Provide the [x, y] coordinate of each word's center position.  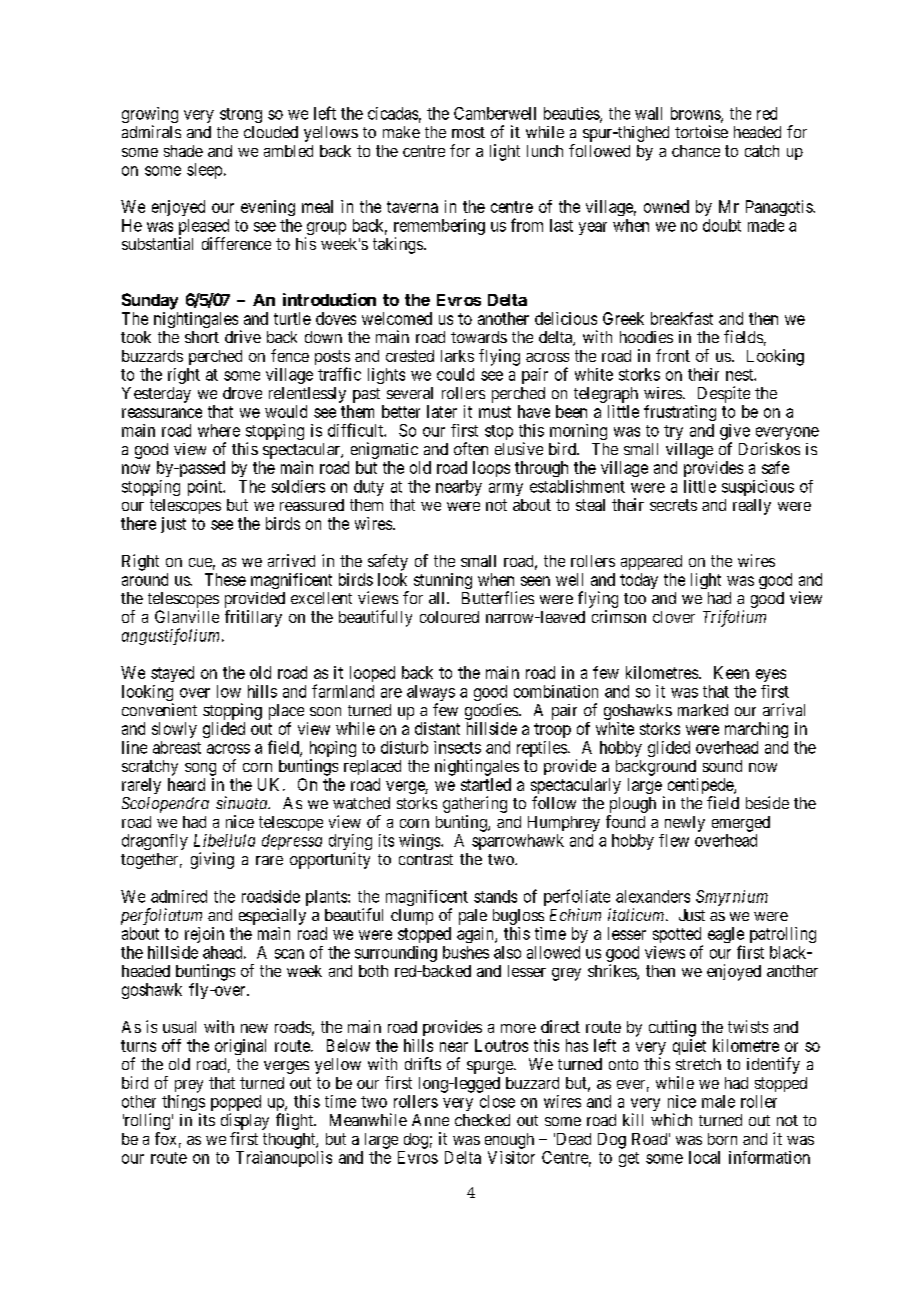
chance [696, 151]
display [245, 1121]
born [722, 1139]
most [468, 132]
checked [482, 1120]
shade [183, 151]
